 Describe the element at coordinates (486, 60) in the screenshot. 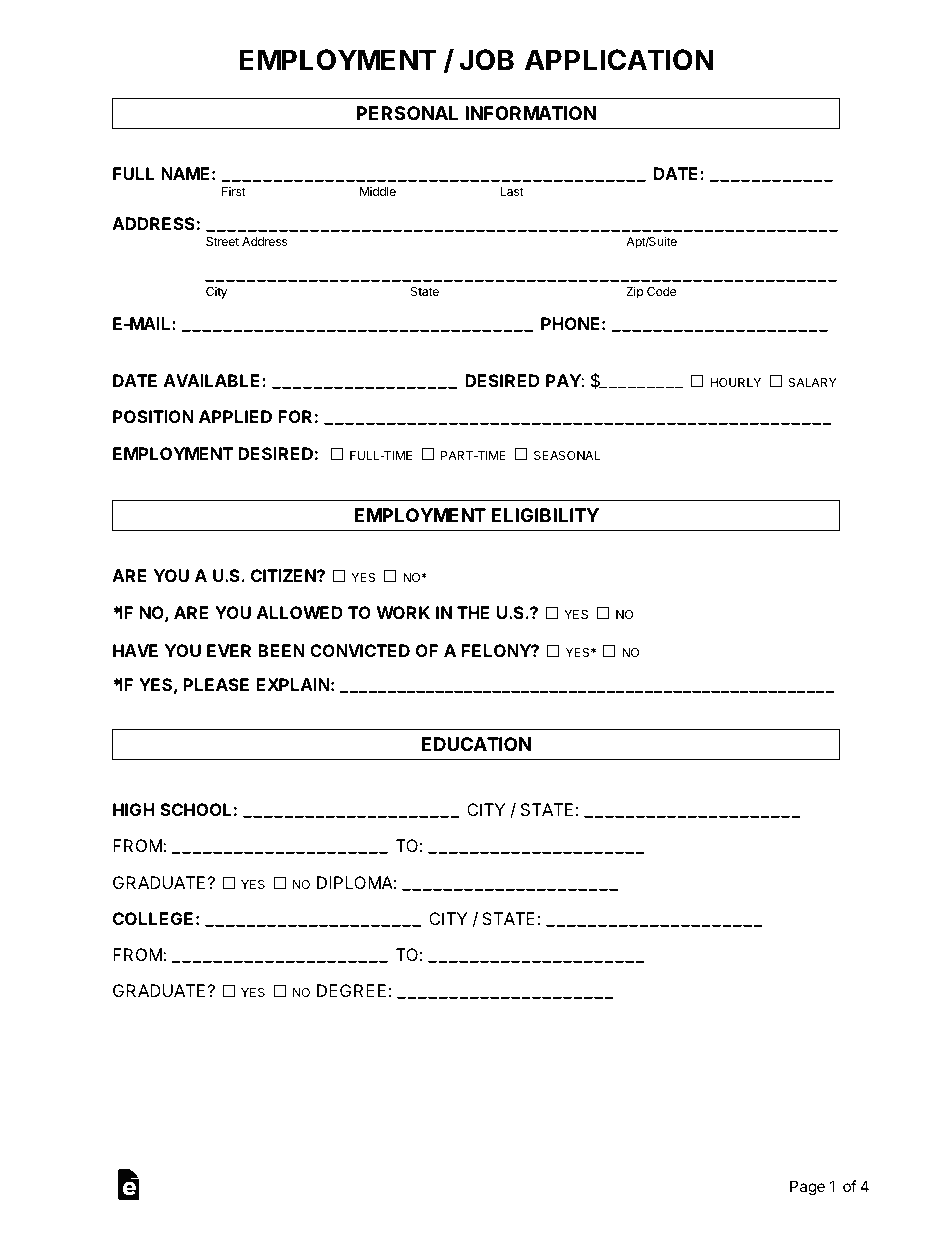

I see `JOB` at that location.
